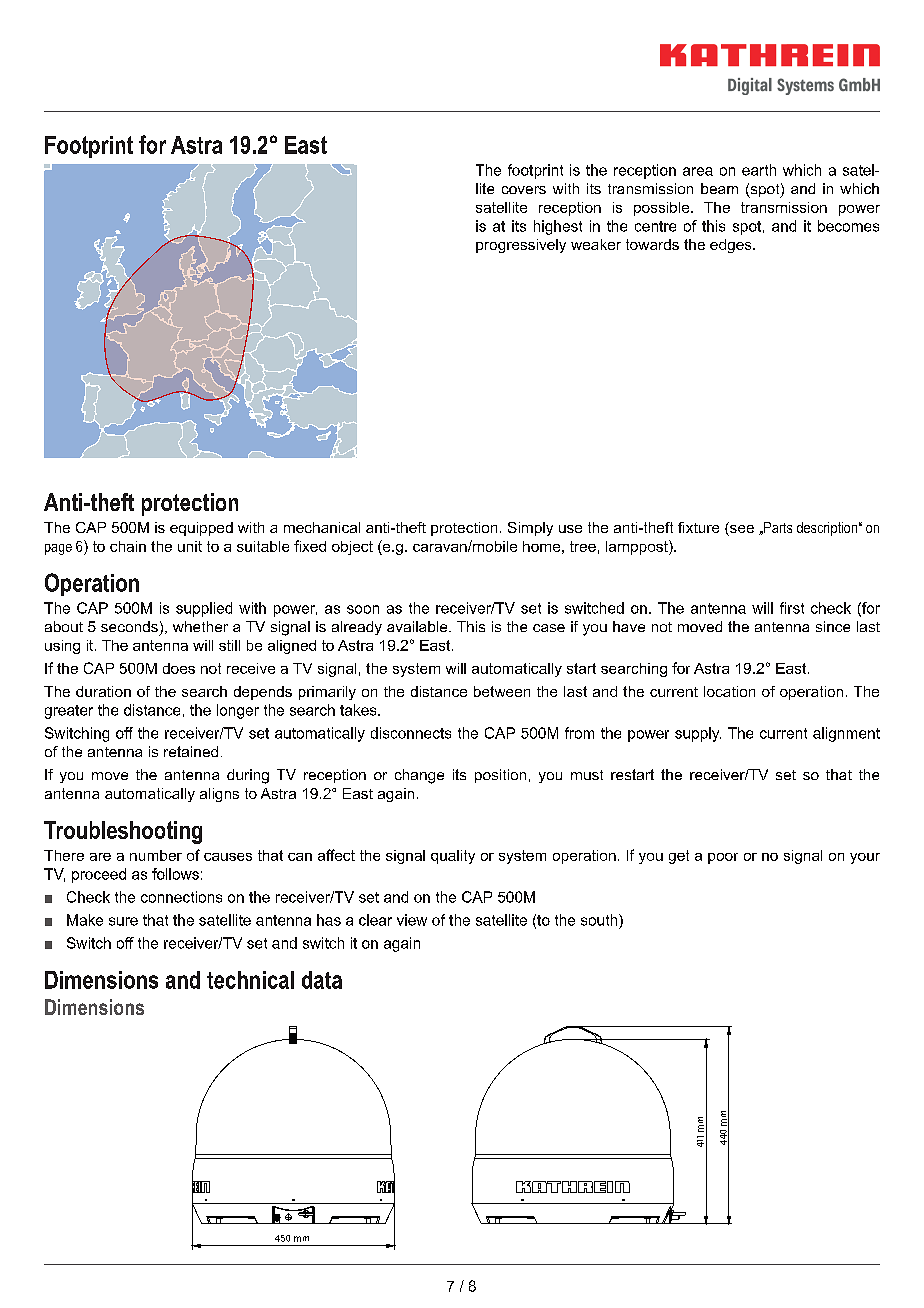 The width and height of the screenshot is (924, 1308). What do you see at coordinates (412, 920) in the screenshot?
I see `view` at bounding box center [412, 920].
